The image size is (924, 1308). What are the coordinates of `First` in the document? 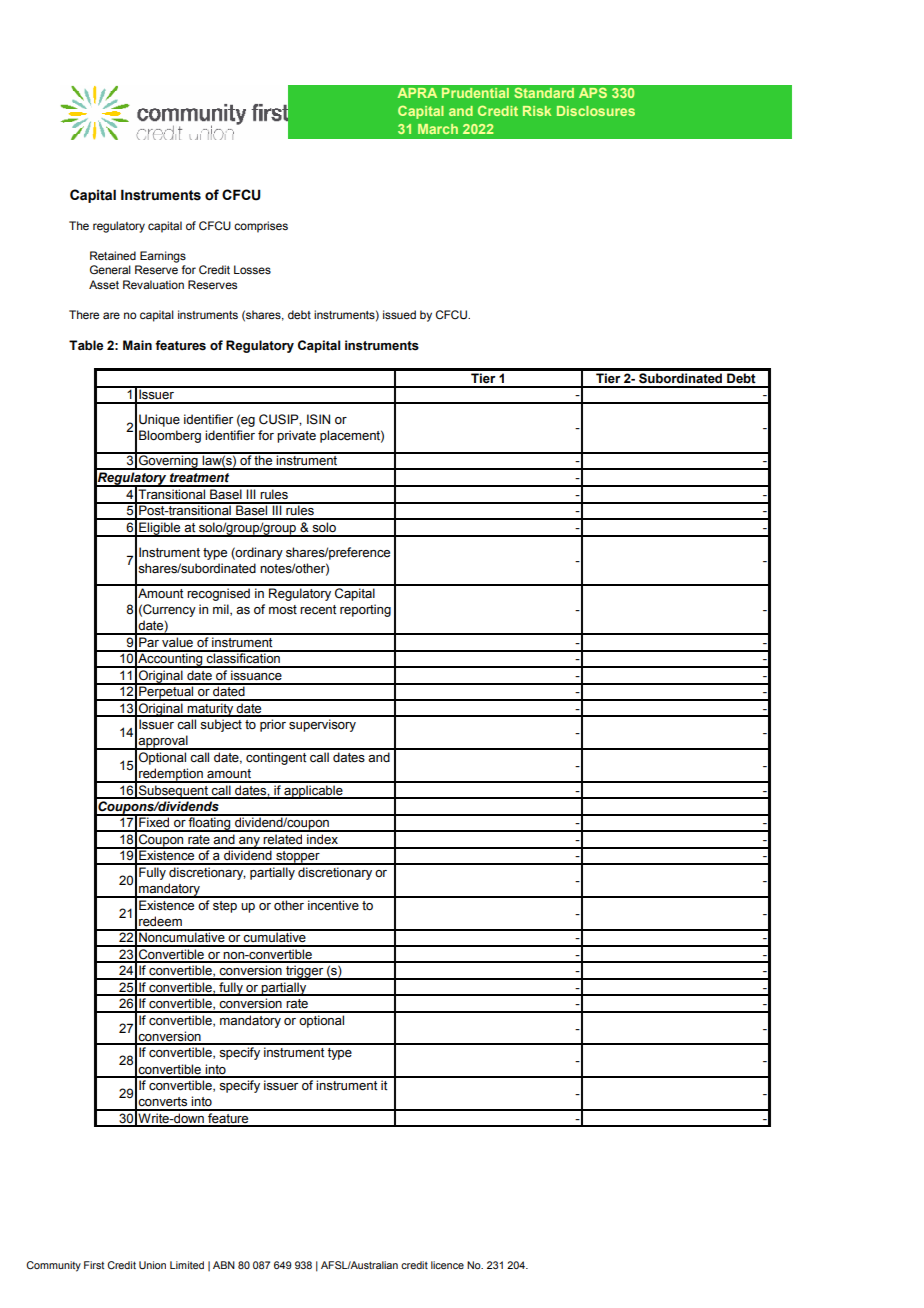 It's located at (94, 1265).
